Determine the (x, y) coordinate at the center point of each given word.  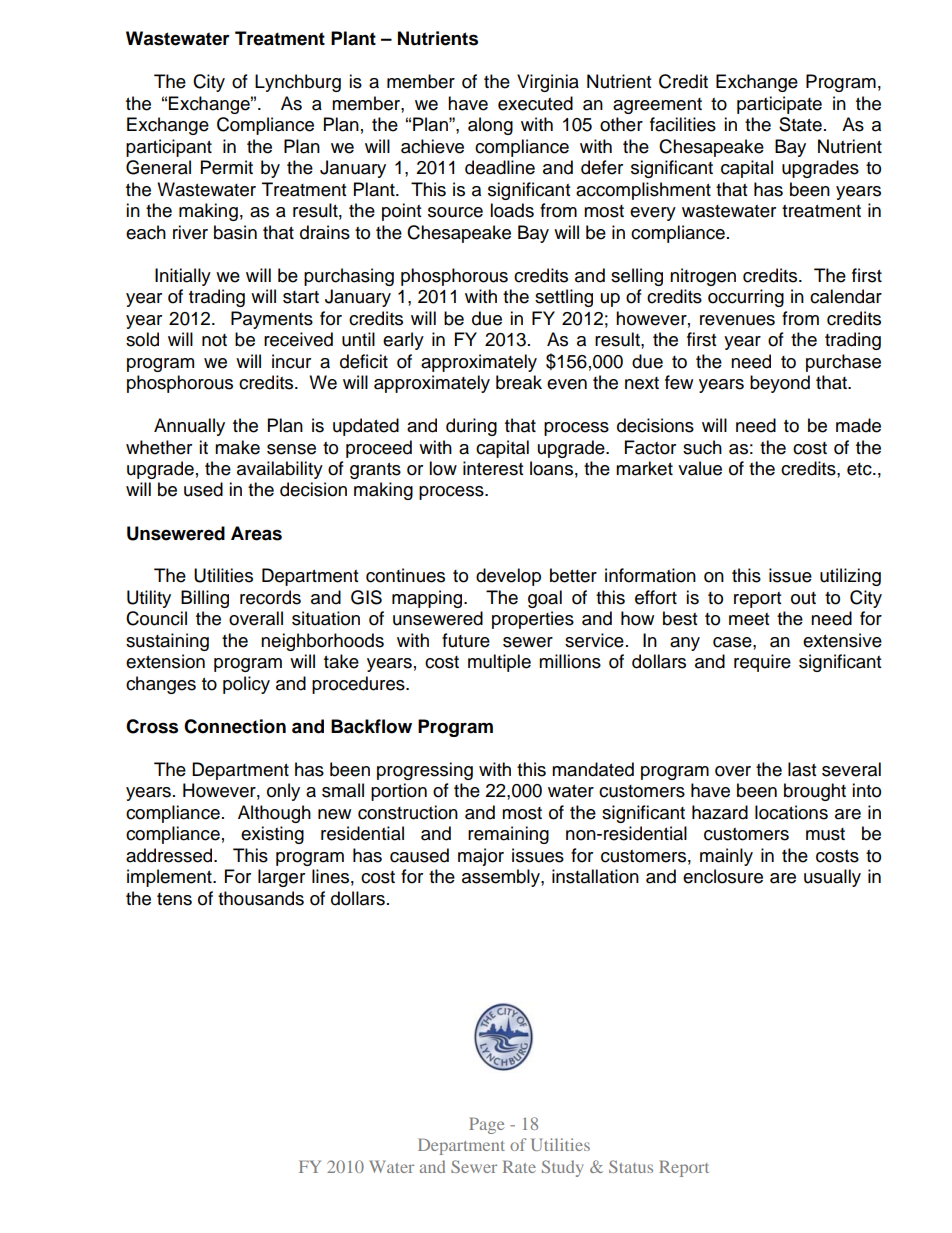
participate (779, 105)
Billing (205, 599)
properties (533, 620)
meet (749, 619)
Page (486, 1125)
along (490, 126)
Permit (227, 167)
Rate (519, 1166)
